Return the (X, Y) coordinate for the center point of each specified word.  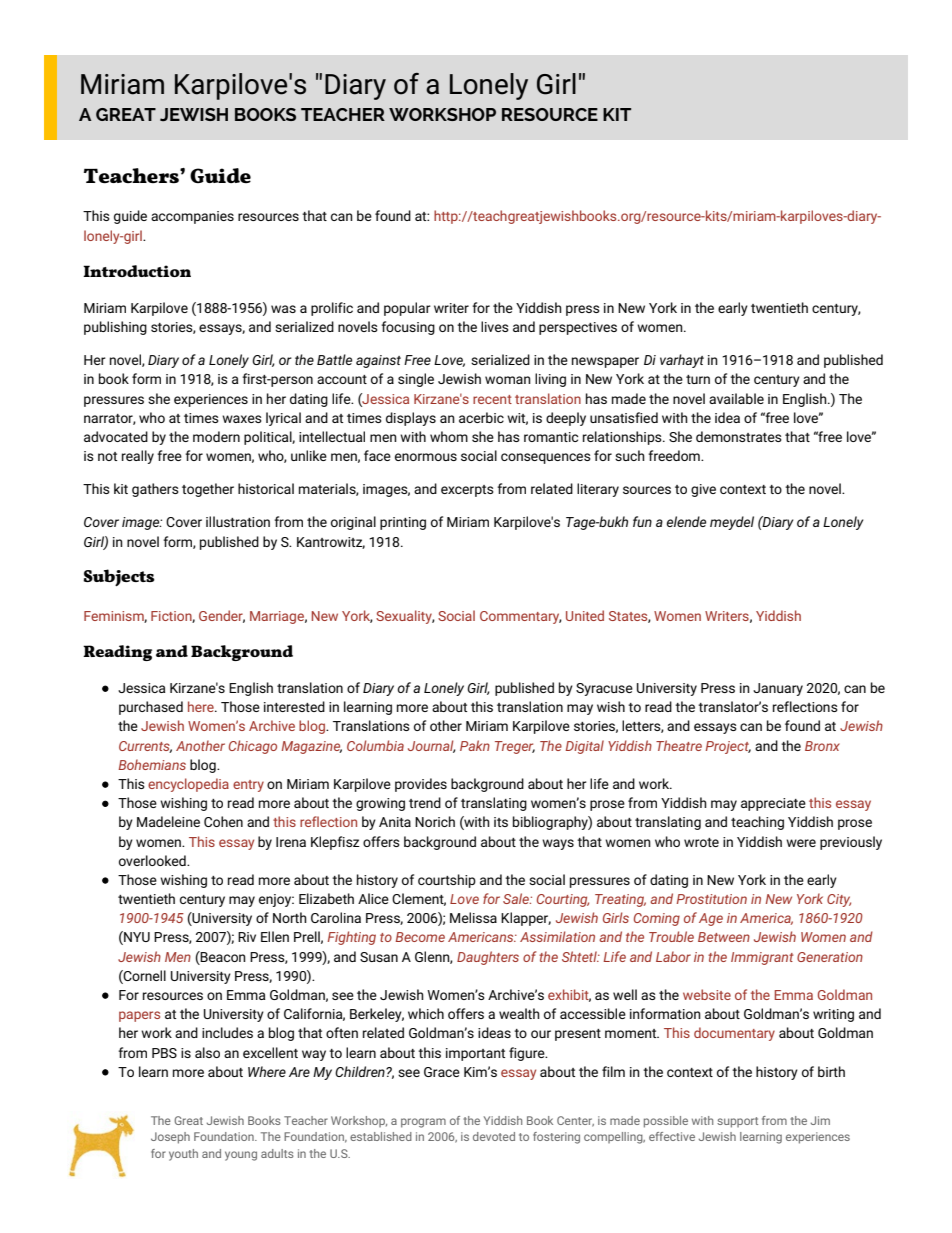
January (778, 689)
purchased (151, 708)
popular (407, 309)
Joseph (170, 1138)
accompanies (192, 217)
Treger (515, 747)
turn (698, 379)
